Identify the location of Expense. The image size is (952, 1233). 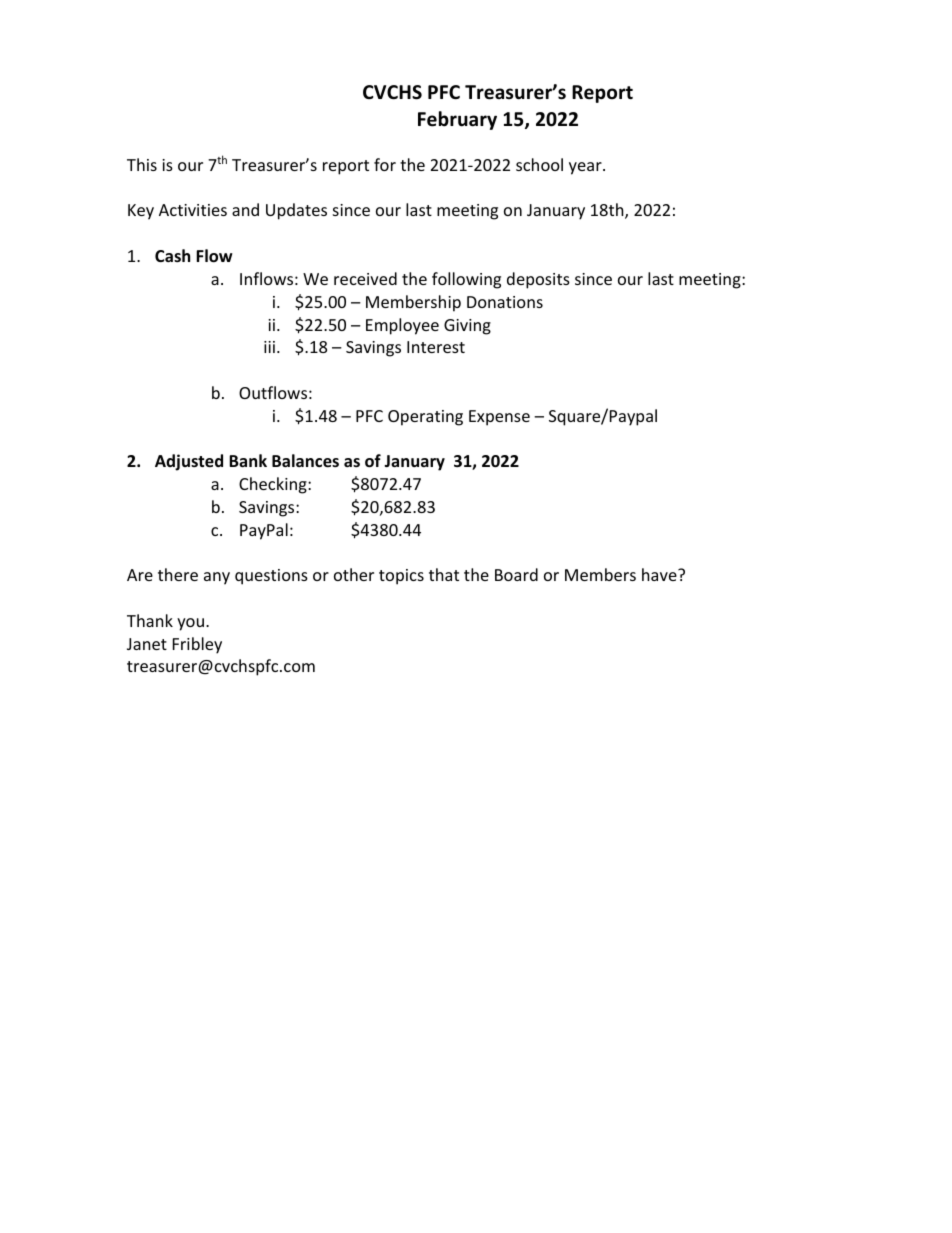
(499, 418).
